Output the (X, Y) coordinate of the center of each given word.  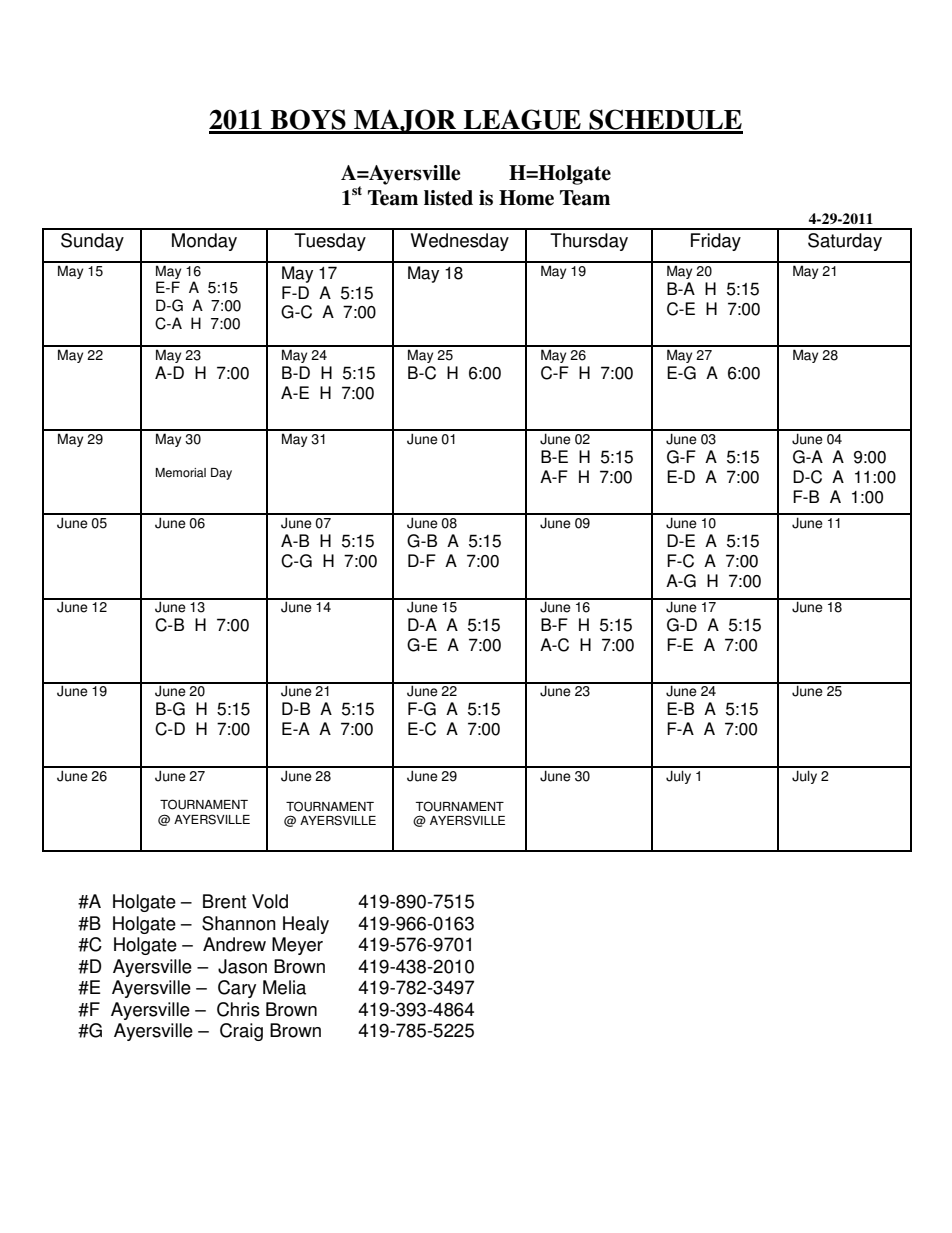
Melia (284, 987)
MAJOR (405, 121)
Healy (306, 925)
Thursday (589, 242)
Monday (204, 242)
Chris (238, 1009)
